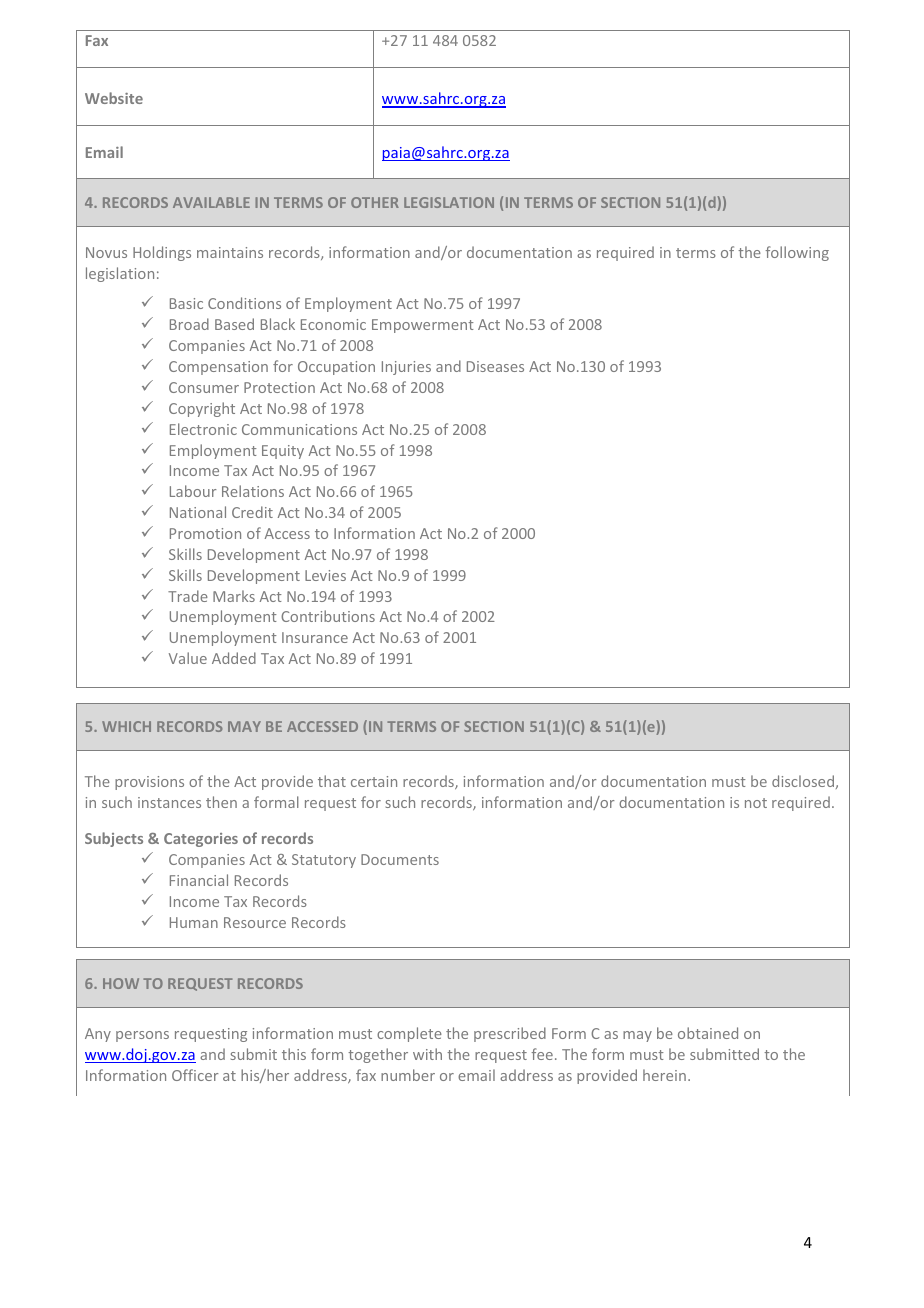 The image size is (924, 1308). Describe the element at coordinates (325, 575) in the screenshot. I see `Levies` at that location.
